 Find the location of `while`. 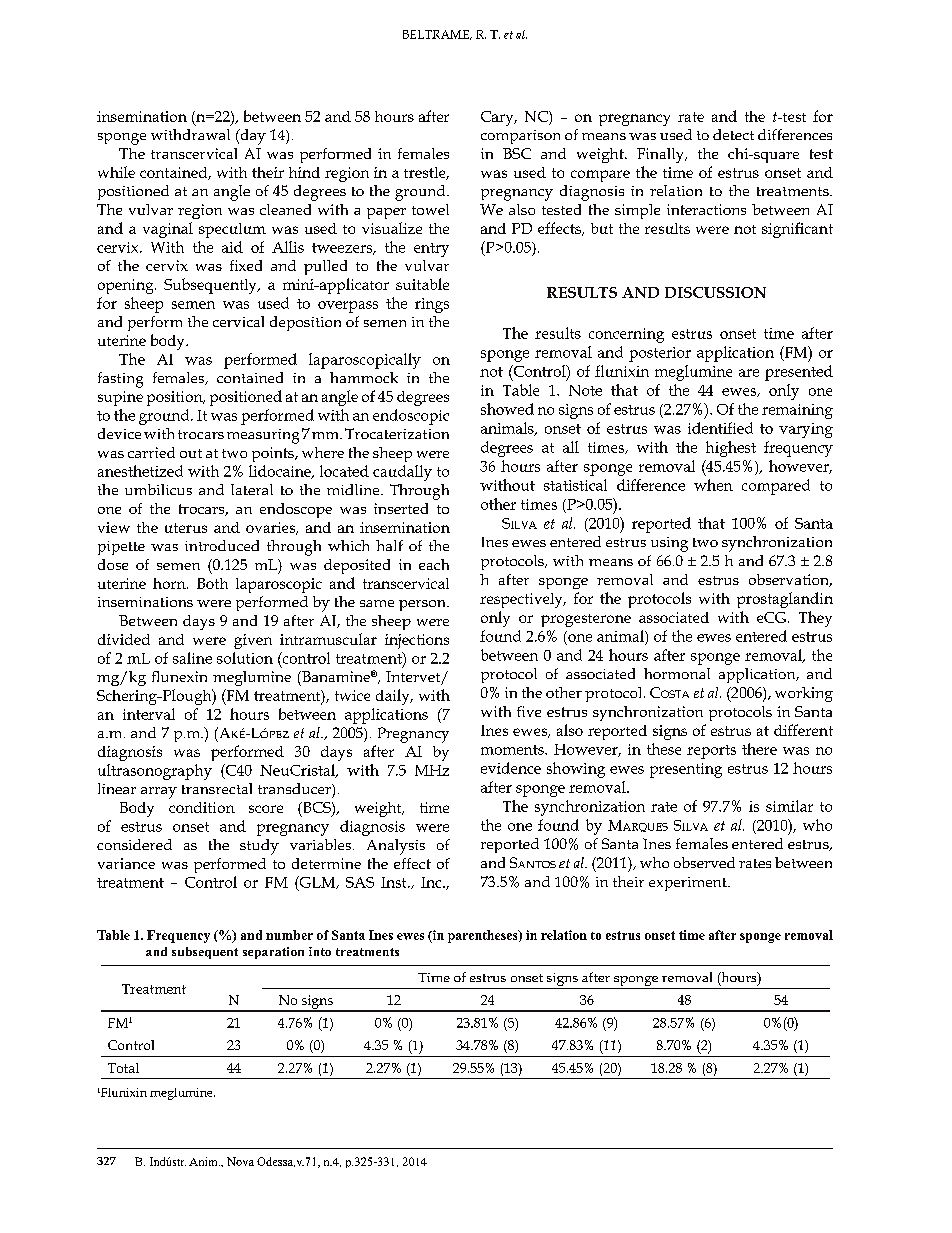

while is located at coordinates (116, 172).
